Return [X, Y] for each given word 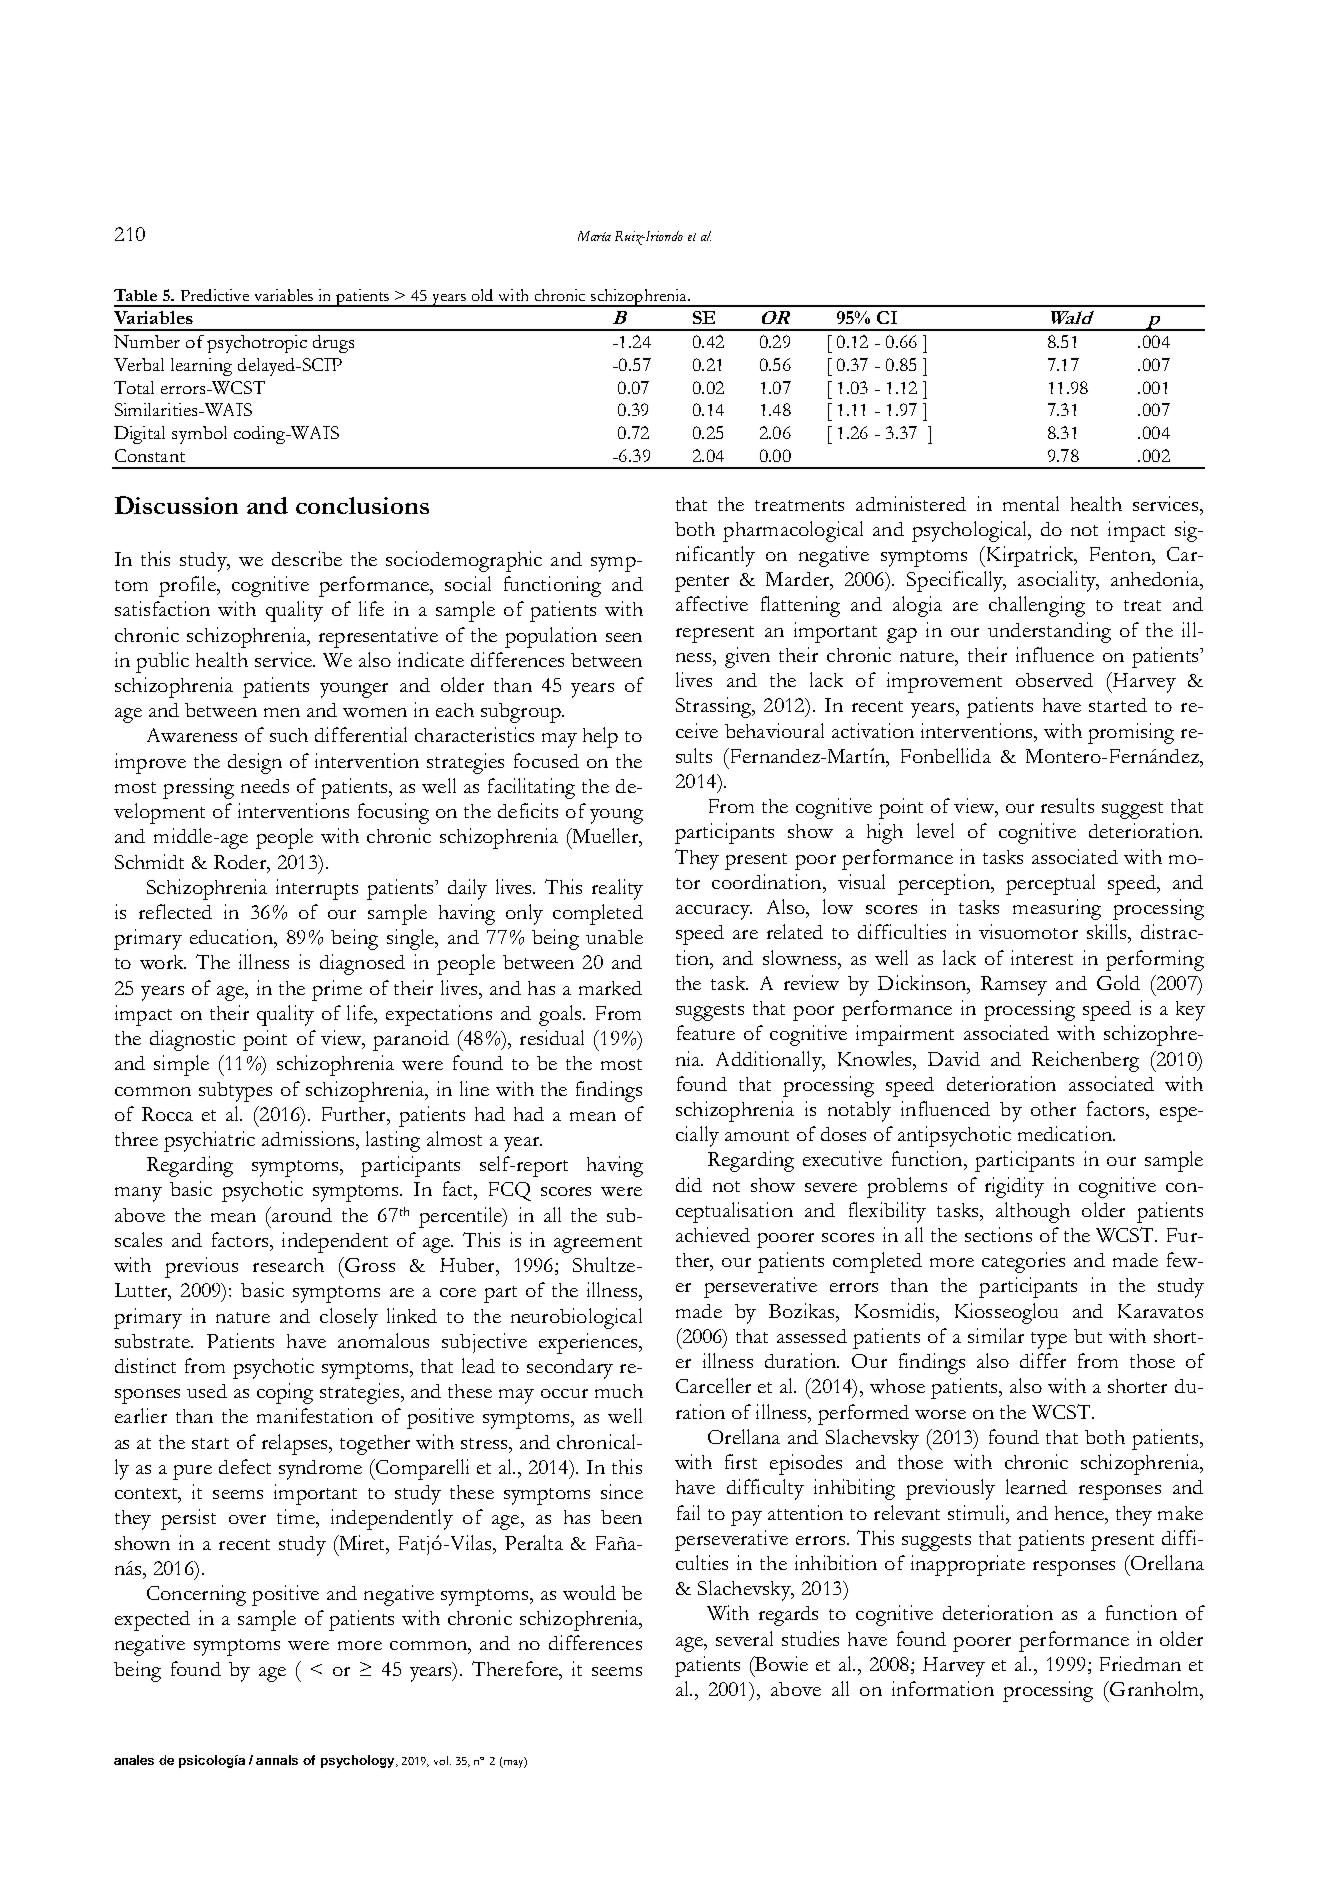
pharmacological [793, 531]
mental [1031, 503]
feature [706, 1032]
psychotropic [257, 344]
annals [277, 1760]
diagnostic [192, 1040]
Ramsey [1014, 986]
